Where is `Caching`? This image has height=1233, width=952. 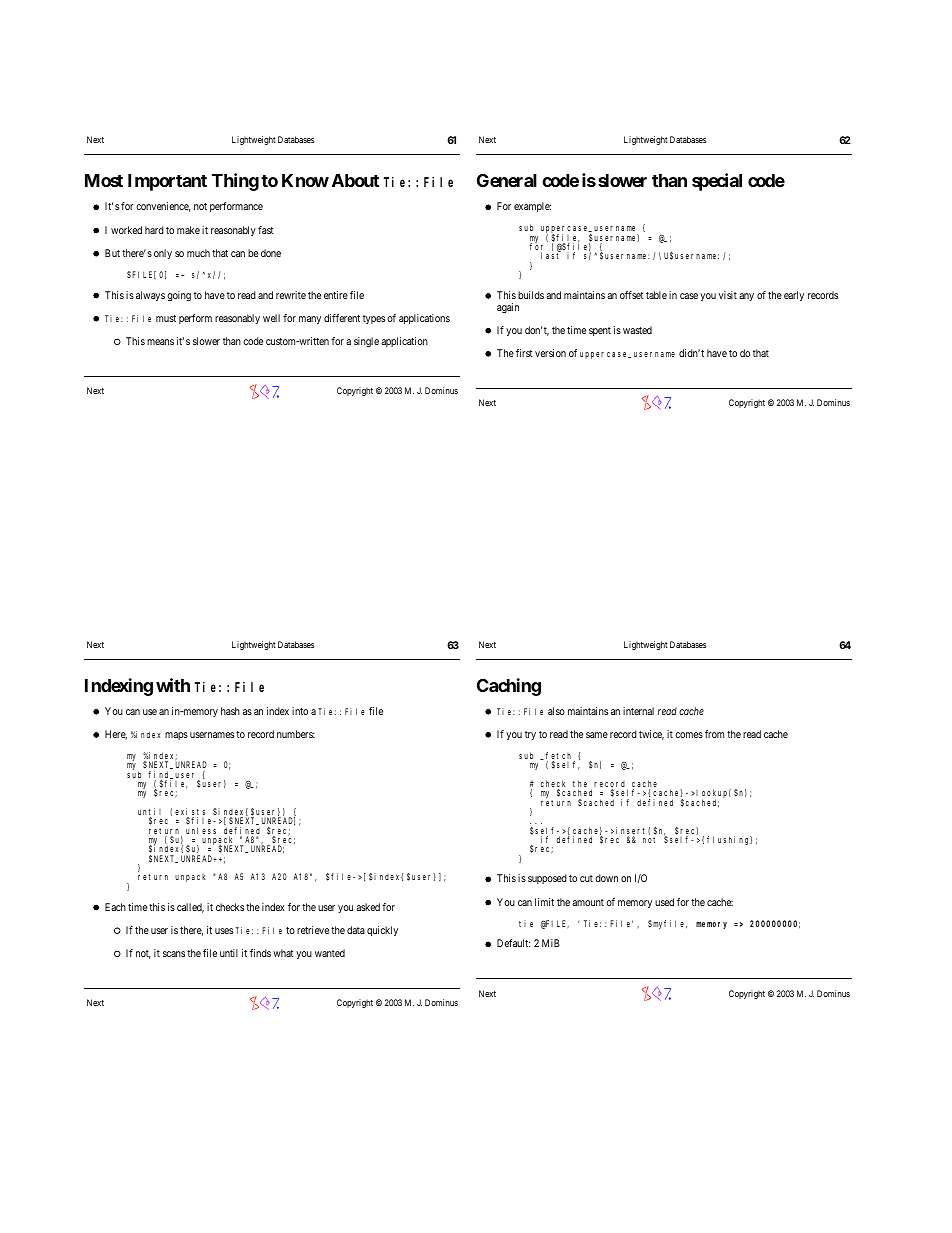 Caching is located at coordinates (509, 687).
